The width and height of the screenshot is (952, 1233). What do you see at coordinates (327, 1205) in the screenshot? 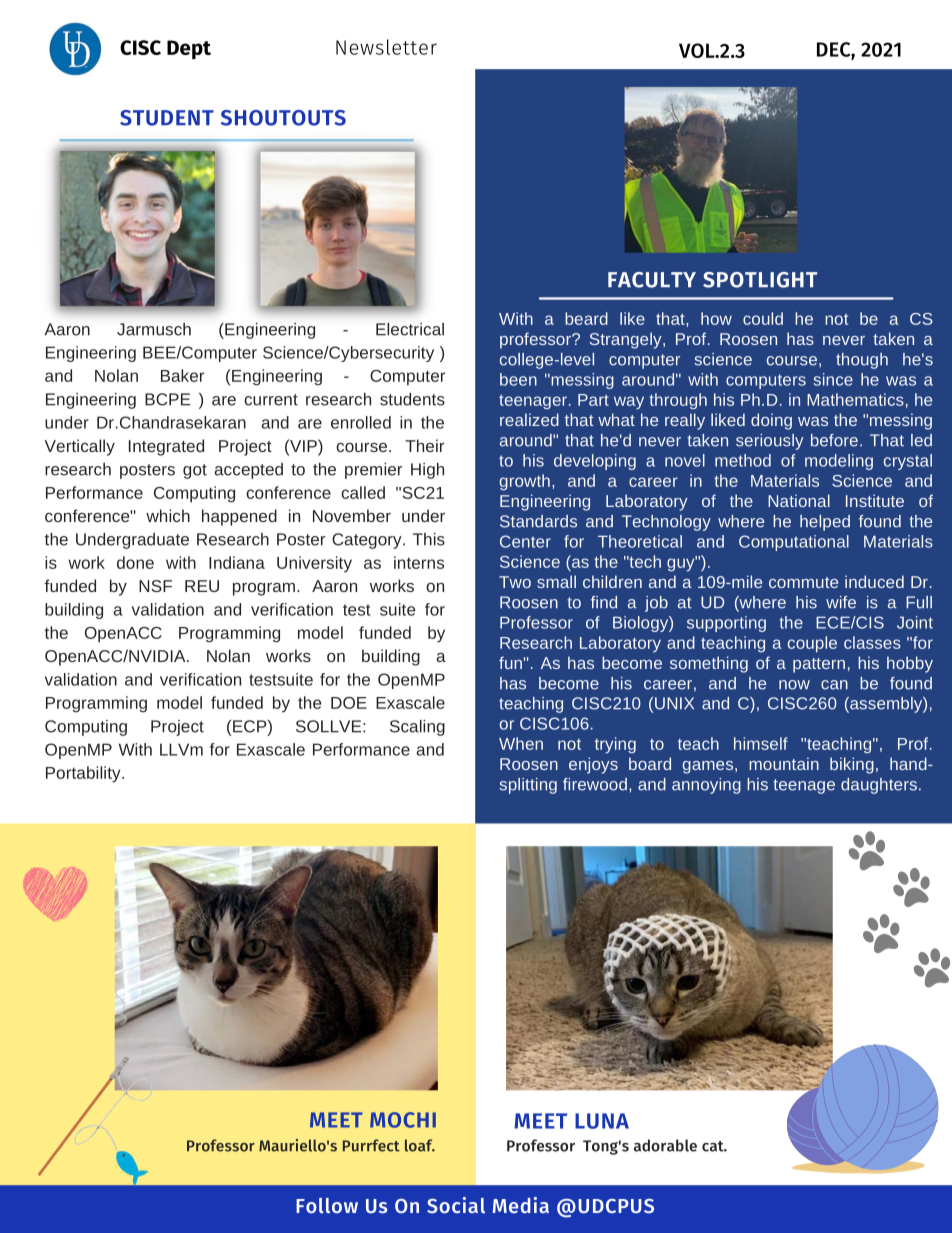
I see `Follow` at bounding box center [327, 1205].
